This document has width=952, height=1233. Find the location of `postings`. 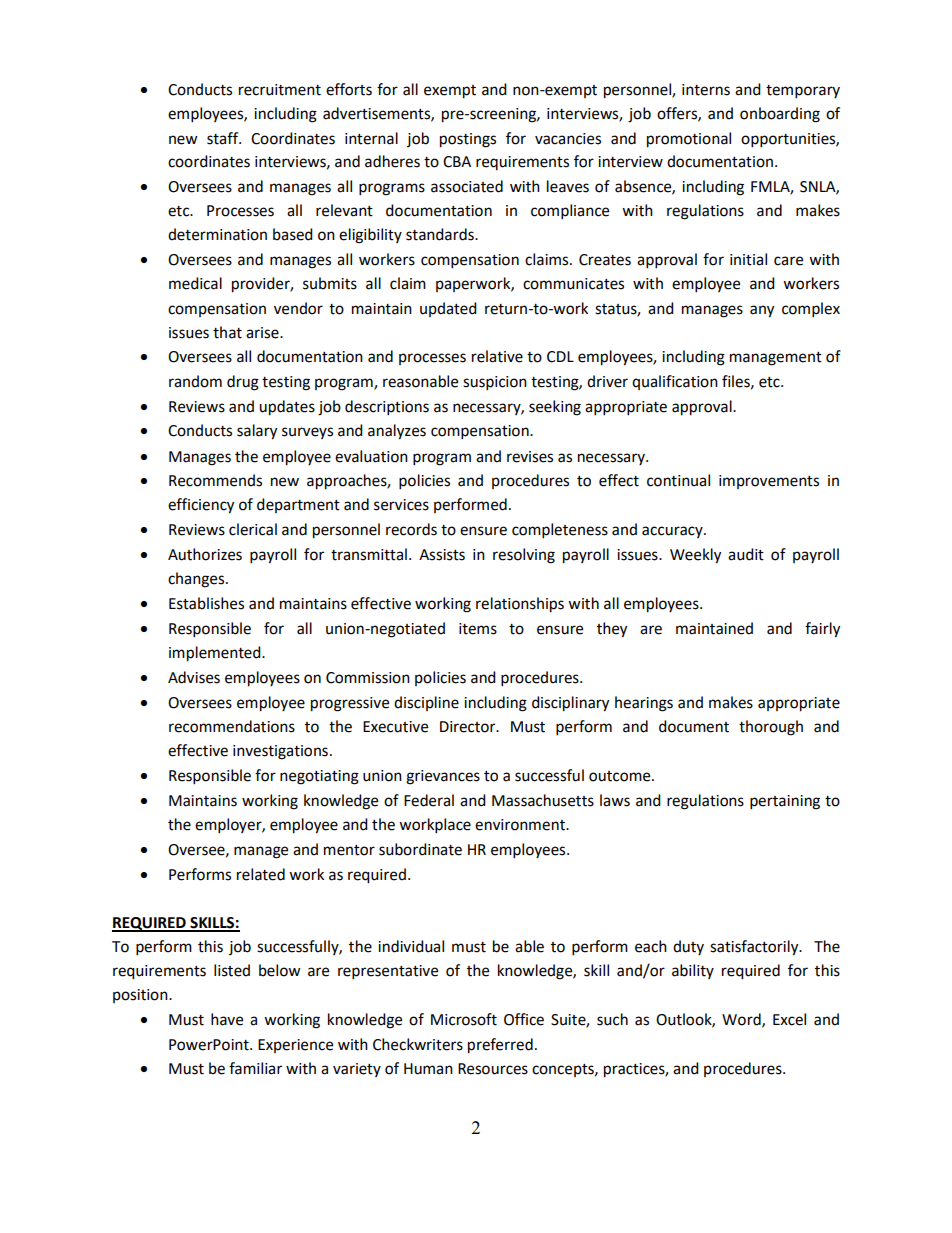

postings is located at coordinates (468, 140).
